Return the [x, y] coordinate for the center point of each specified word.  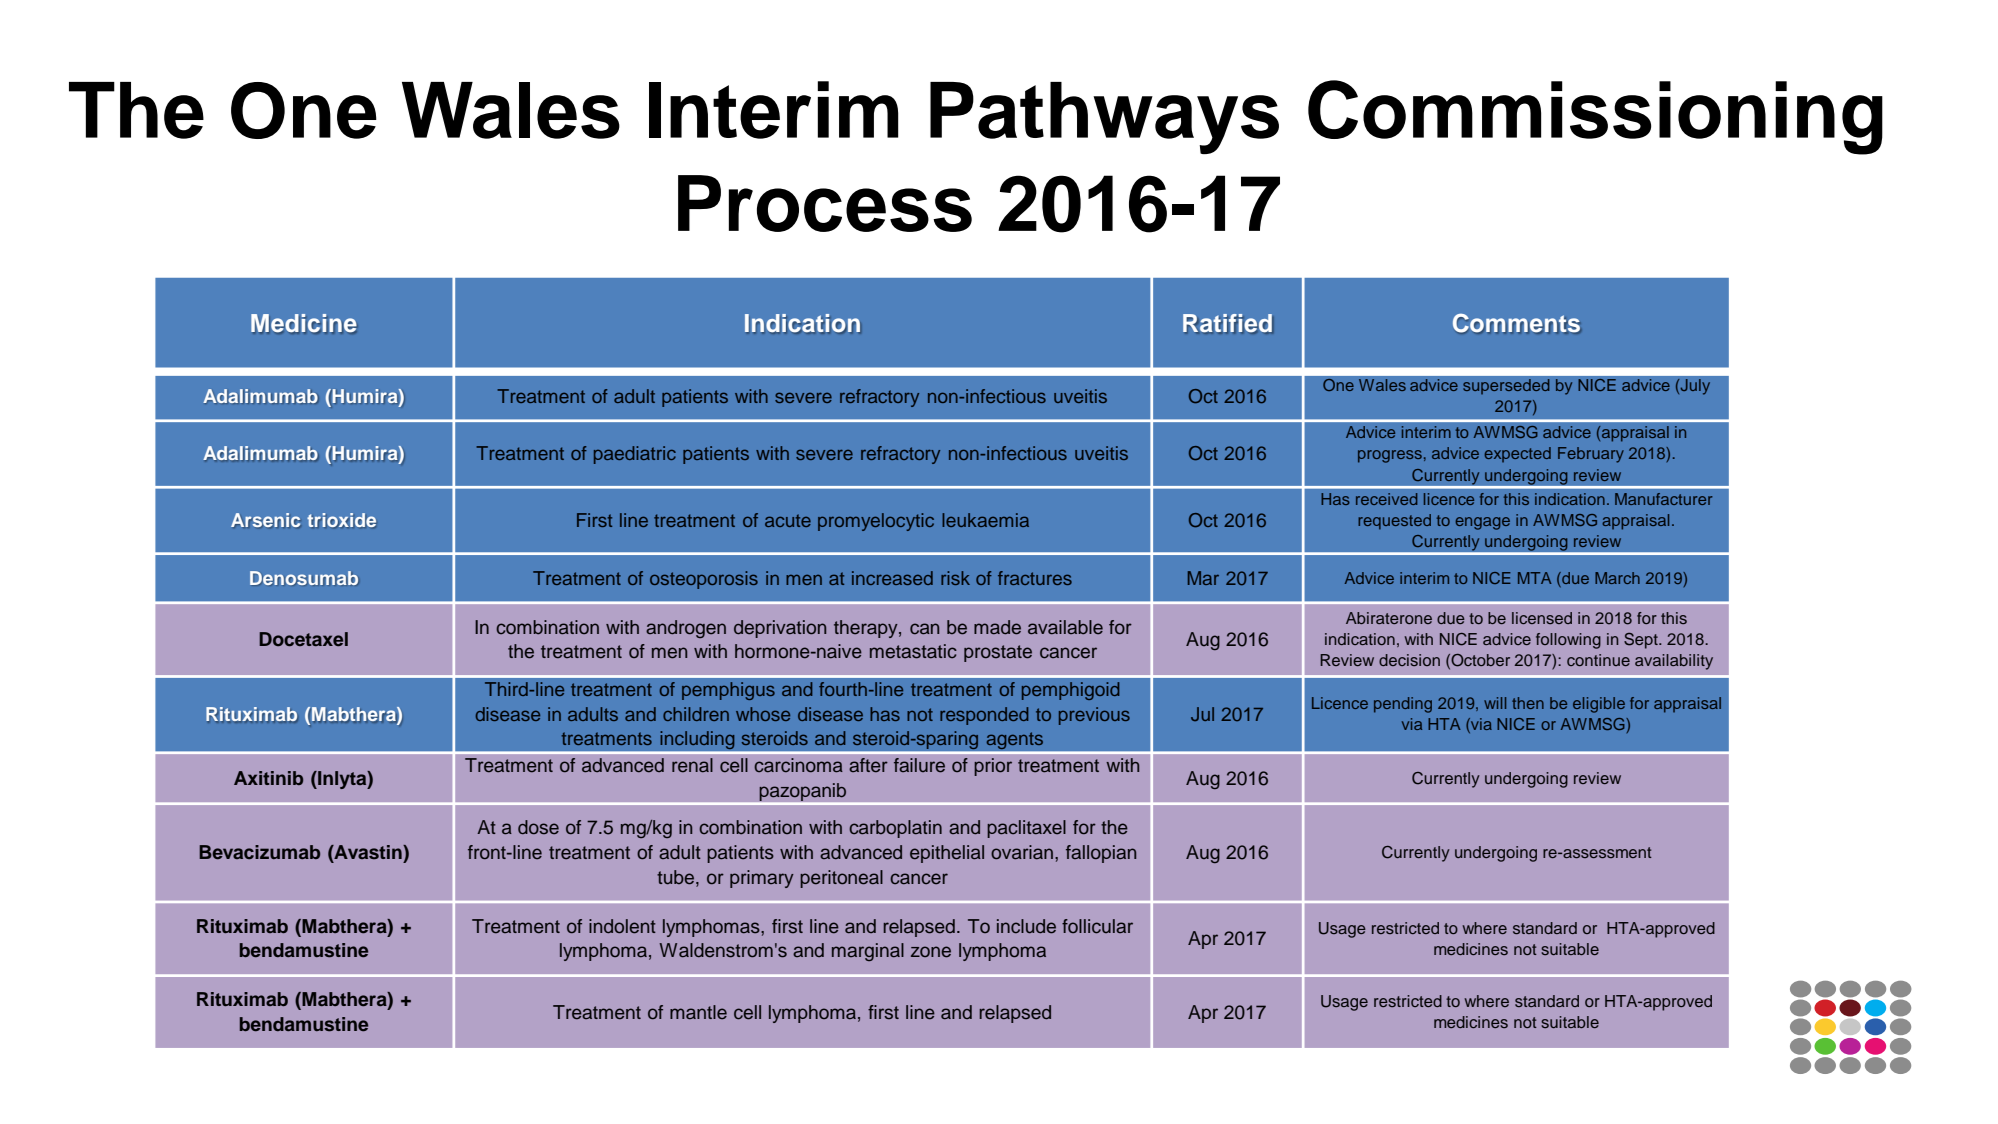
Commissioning [1595, 117]
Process [825, 203]
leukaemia [985, 520]
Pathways [1104, 118]
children [696, 714]
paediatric [635, 455]
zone [931, 952]
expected [1518, 454]
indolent [622, 926]
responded [984, 716]
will [1495, 703]
